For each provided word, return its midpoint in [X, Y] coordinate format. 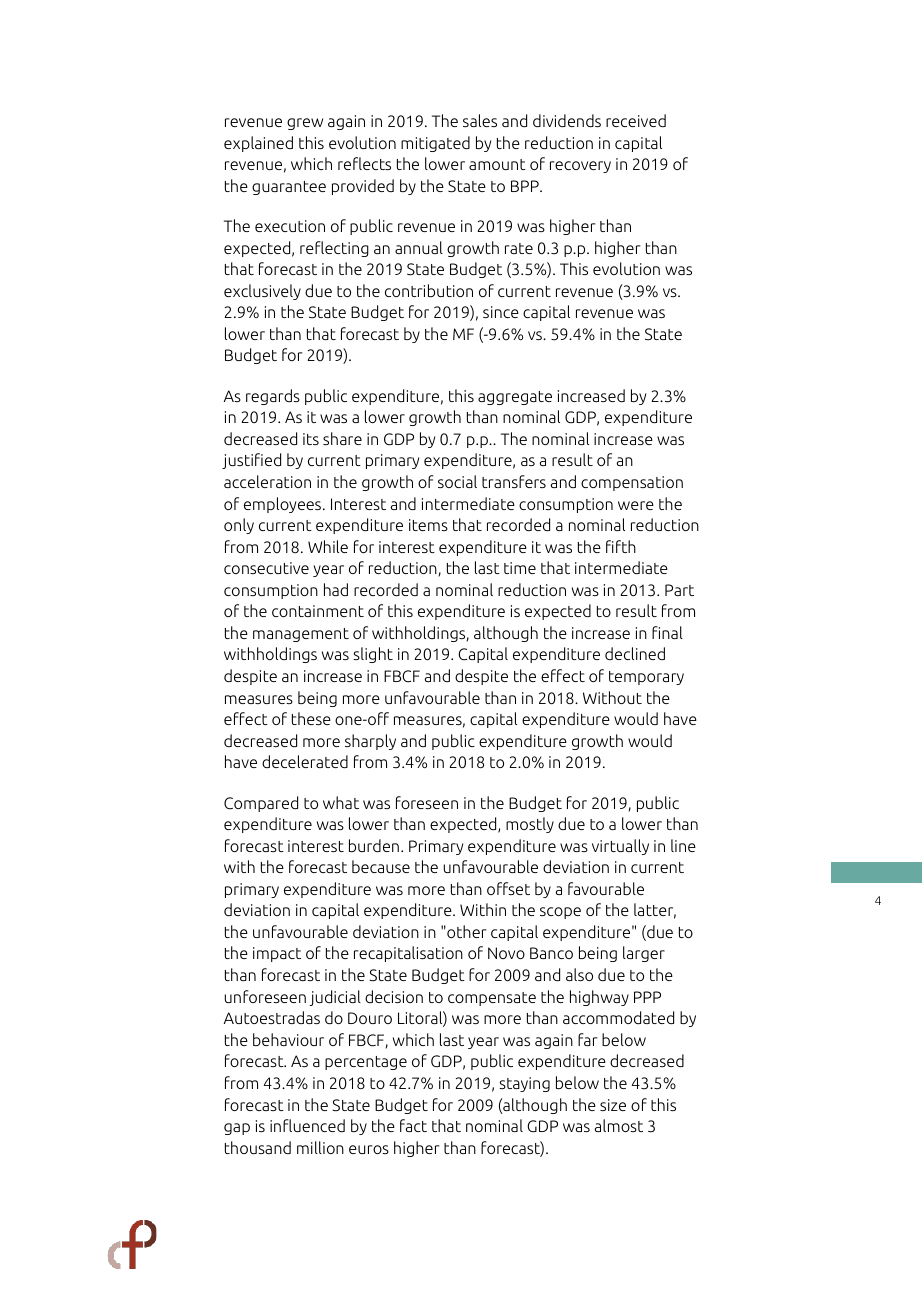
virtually [620, 847]
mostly [530, 825]
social [457, 481]
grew [305, 124]
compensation [632, 483]
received [636, 120]
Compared [261, 804]
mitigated [435, 144]
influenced [307, 1125]
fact [413, 1125]
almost [619, 1125]
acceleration [267, 481]
